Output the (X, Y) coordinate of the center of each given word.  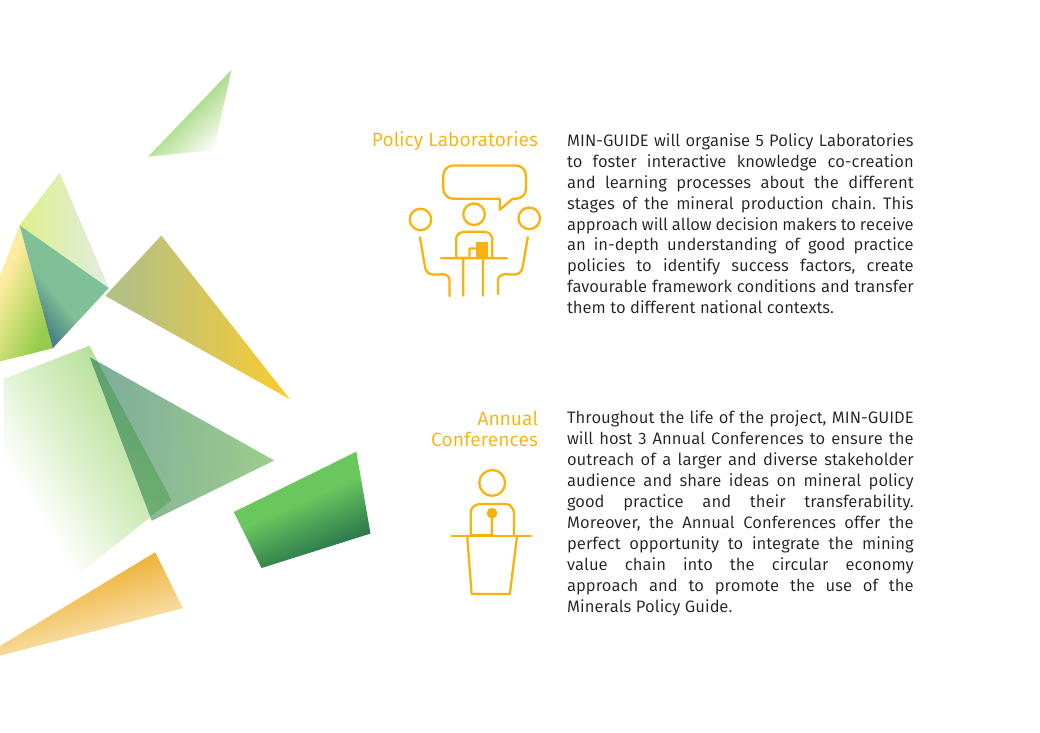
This (898, 202)
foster (615, 160)
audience (601, 479)
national (731, 306)
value (587, 563)
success (760, 266)
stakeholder (869, 458)
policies (596, 266)
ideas (749, 479)
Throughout (610, 418)
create (890, 265)
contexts (799, 307)
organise (717, 141)
